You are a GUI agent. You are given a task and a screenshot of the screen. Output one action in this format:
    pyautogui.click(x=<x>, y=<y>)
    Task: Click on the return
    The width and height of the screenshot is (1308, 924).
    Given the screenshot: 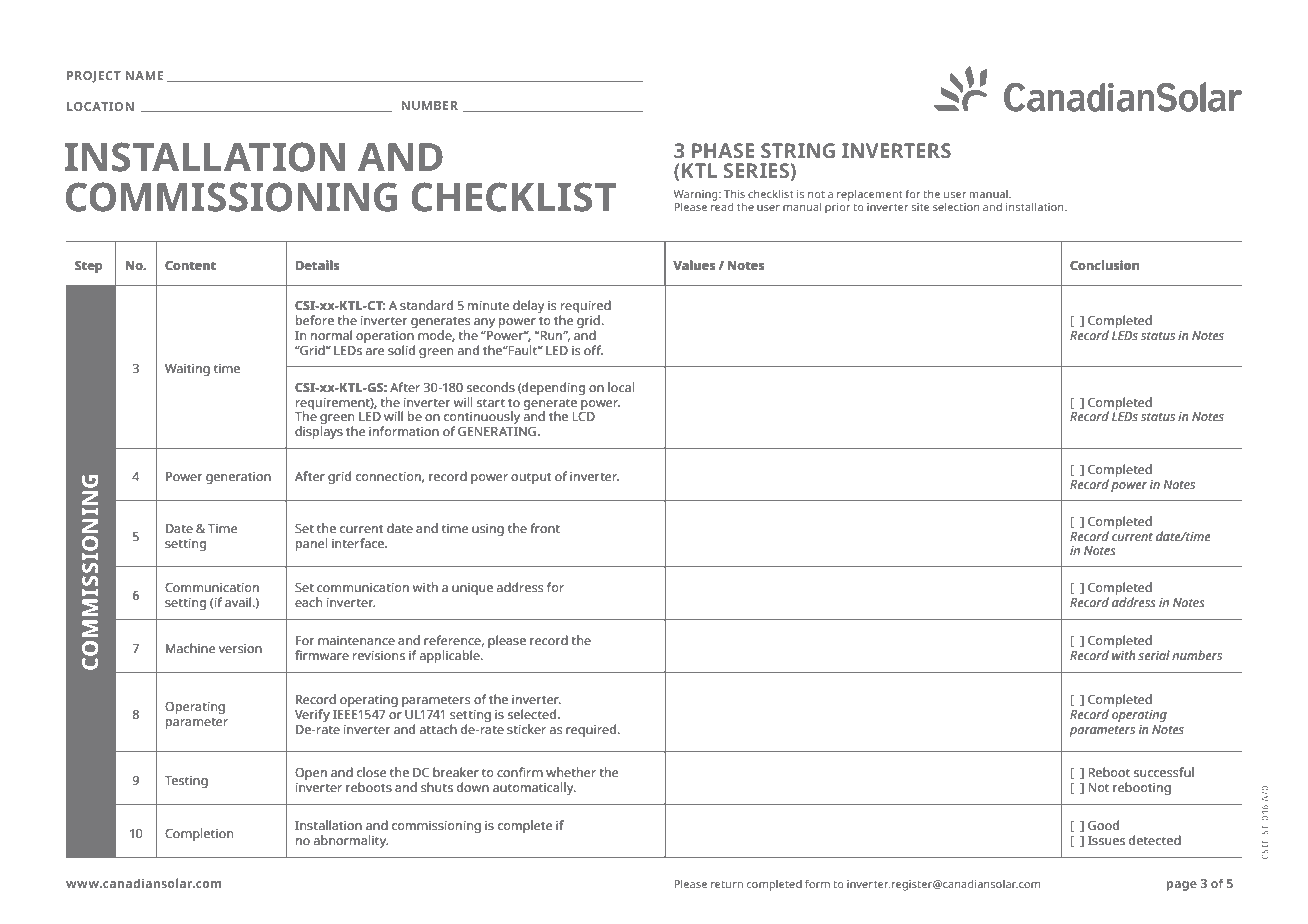 What is the action you would take?
    pyautogui.click(x=727, y=884)
